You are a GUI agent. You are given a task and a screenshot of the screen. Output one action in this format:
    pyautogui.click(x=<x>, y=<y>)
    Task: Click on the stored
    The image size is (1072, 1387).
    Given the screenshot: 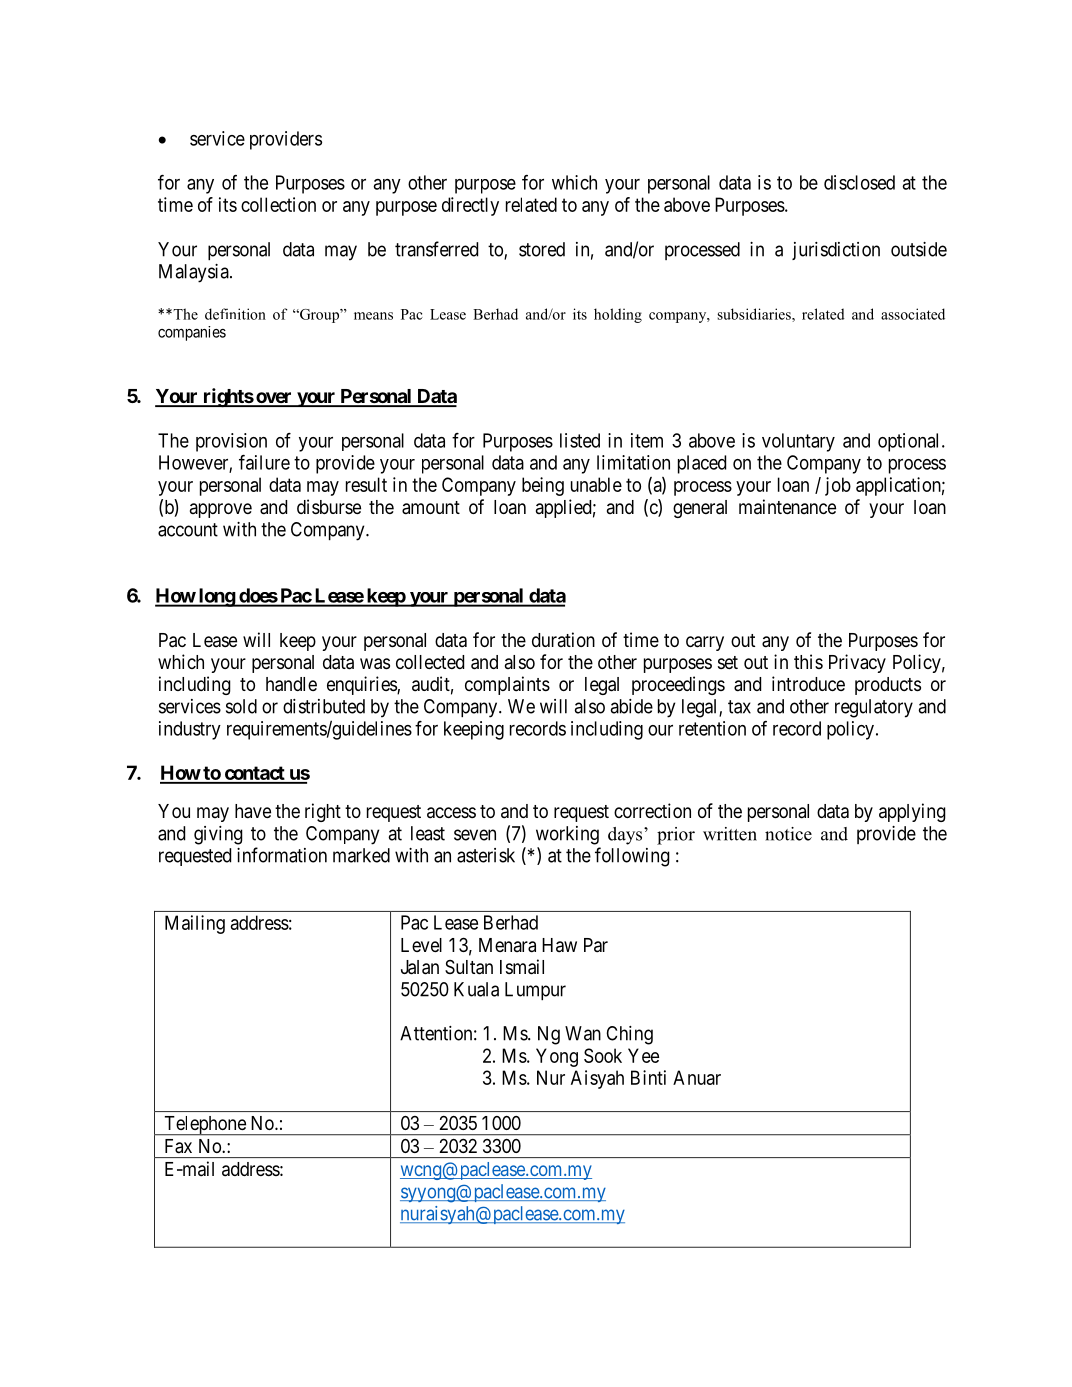 What is the action you would take?
    pyautogui.click(x=542, y=249)
